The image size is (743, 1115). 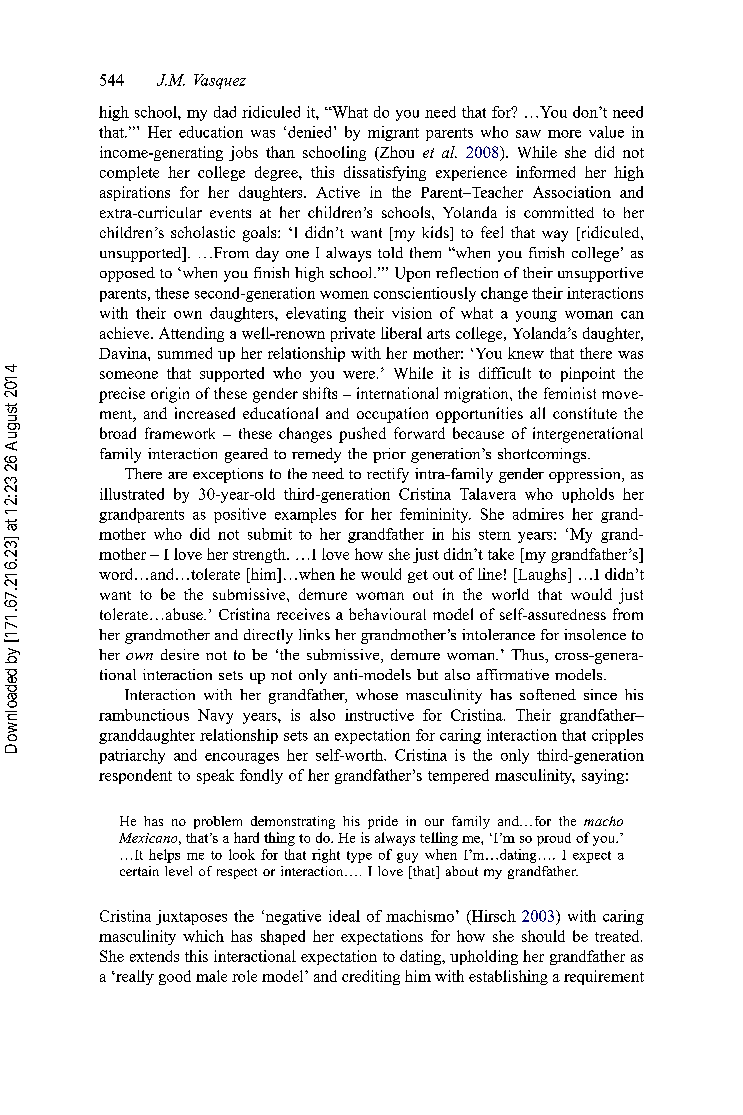 I want to click on admires, so click(x=538, y=514).
